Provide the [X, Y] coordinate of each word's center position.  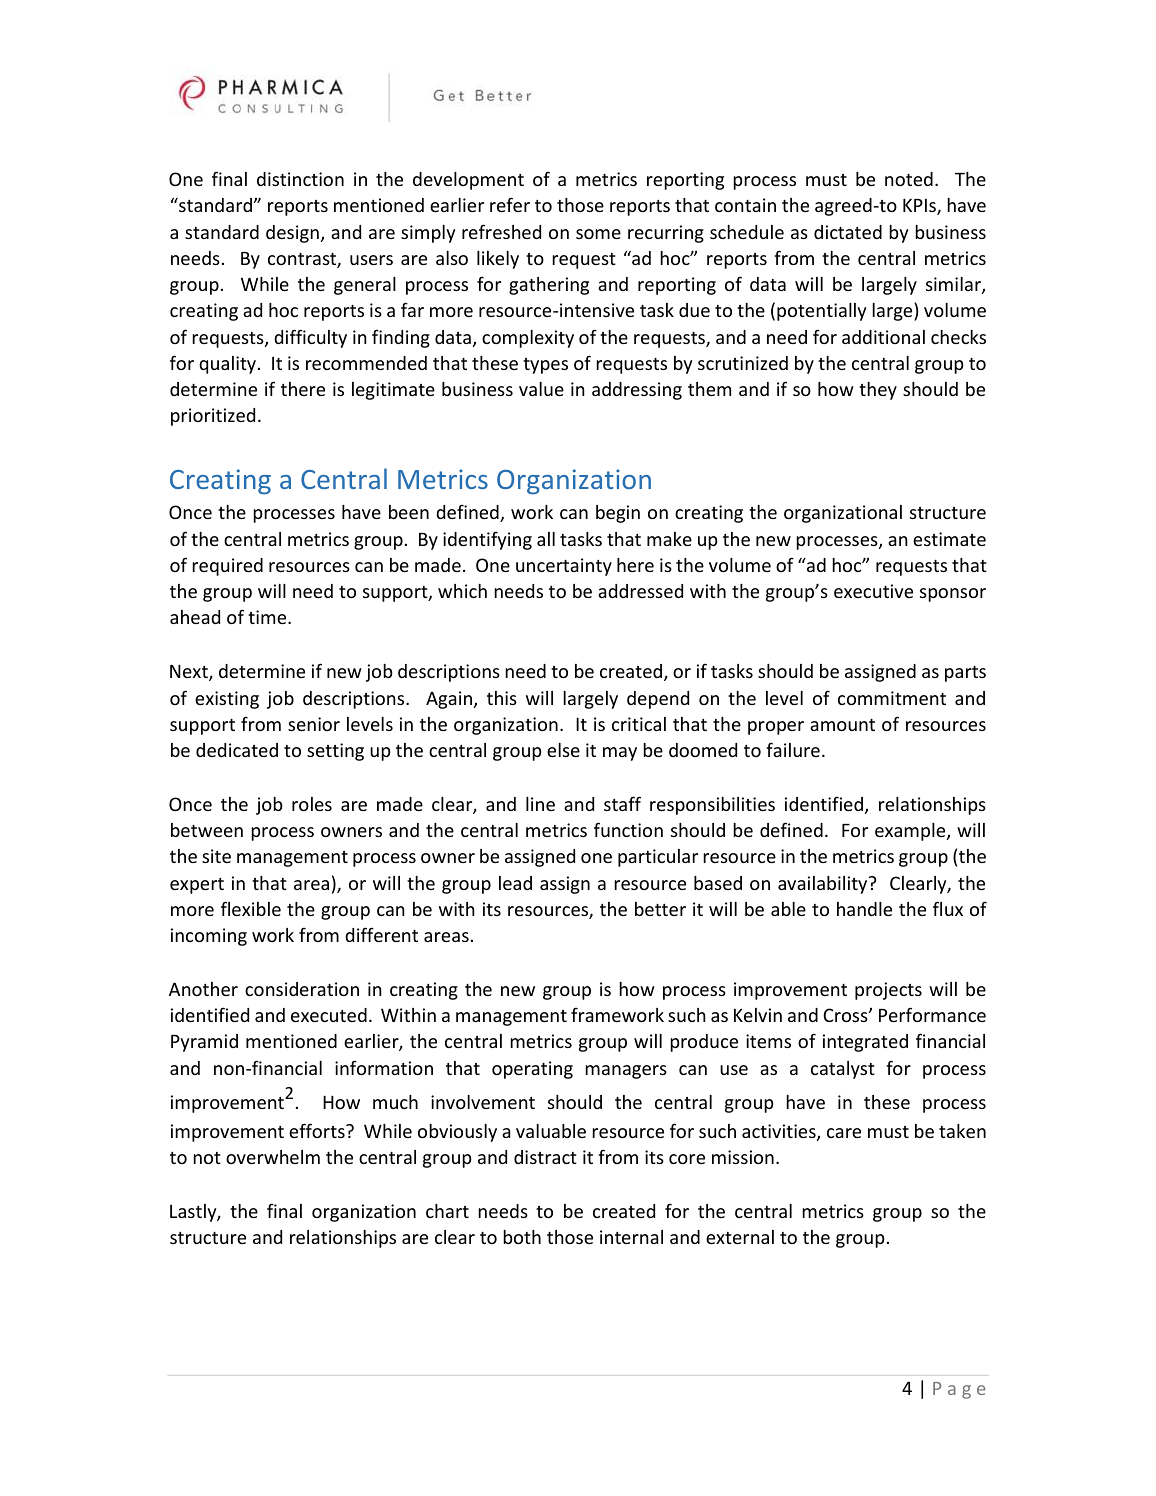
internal [631, 1237]
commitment [892, 698]
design [292, 234]
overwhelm [273, 1157]
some [598, 234]
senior [314, 724]
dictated [848, 232]
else [563, 750]
